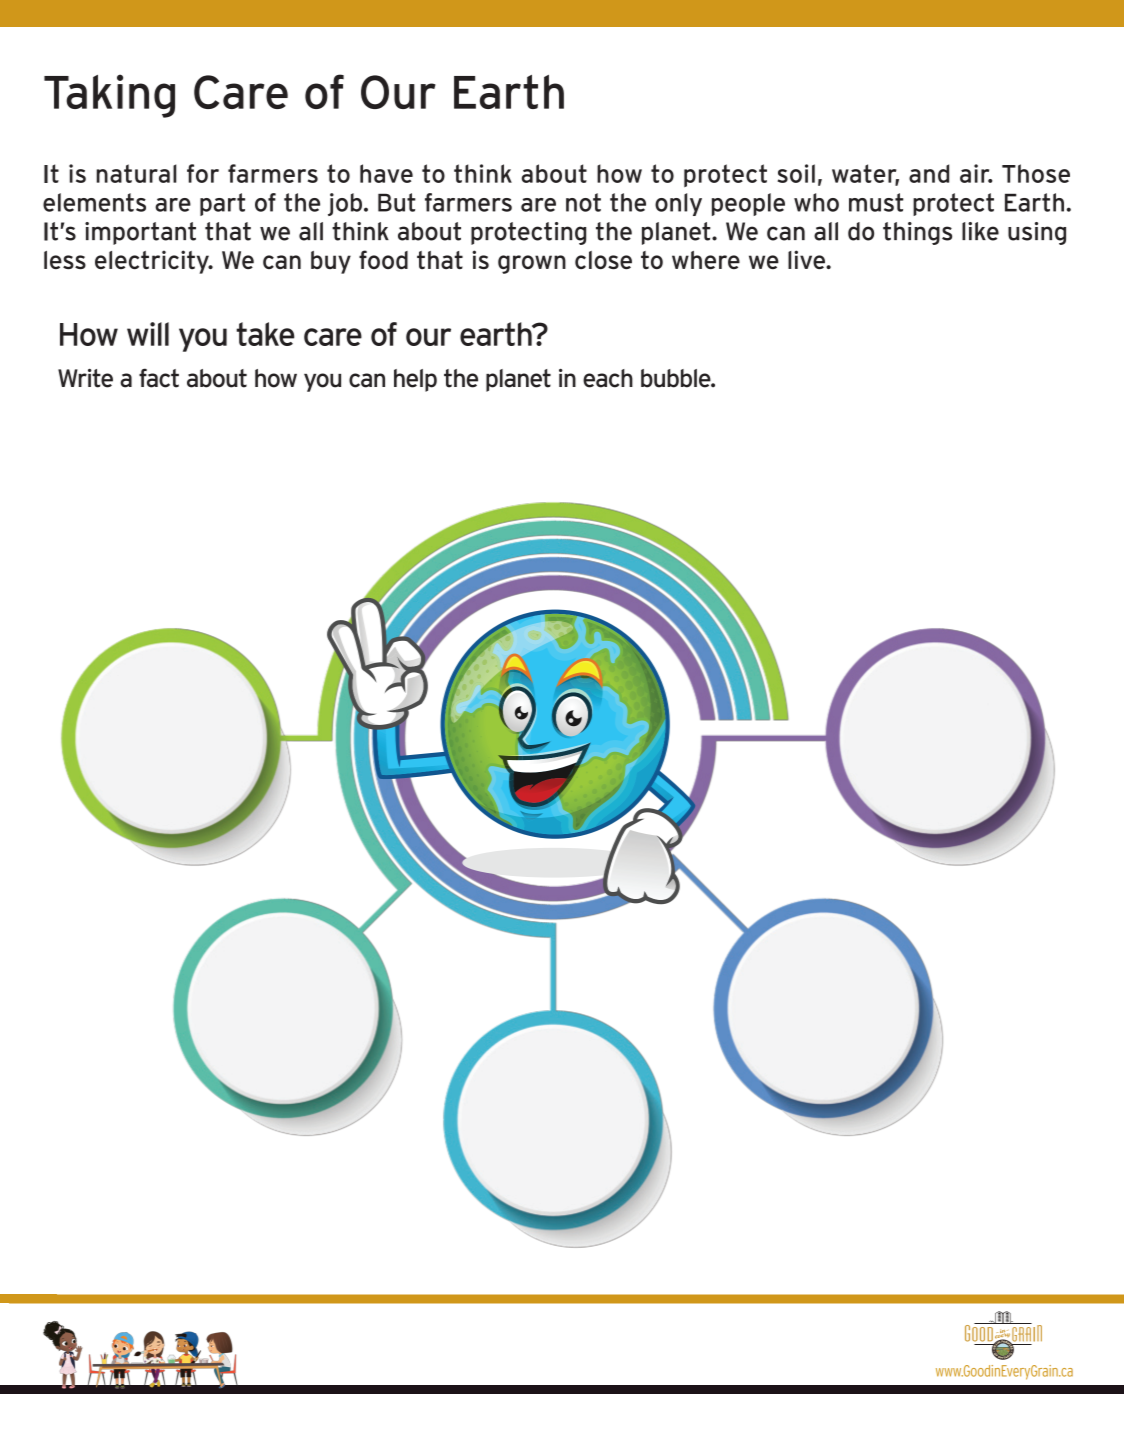 This image has width=1124, height=1448. Describe the element at coordinates (807, 259) in the image. I see `live` at that location.
